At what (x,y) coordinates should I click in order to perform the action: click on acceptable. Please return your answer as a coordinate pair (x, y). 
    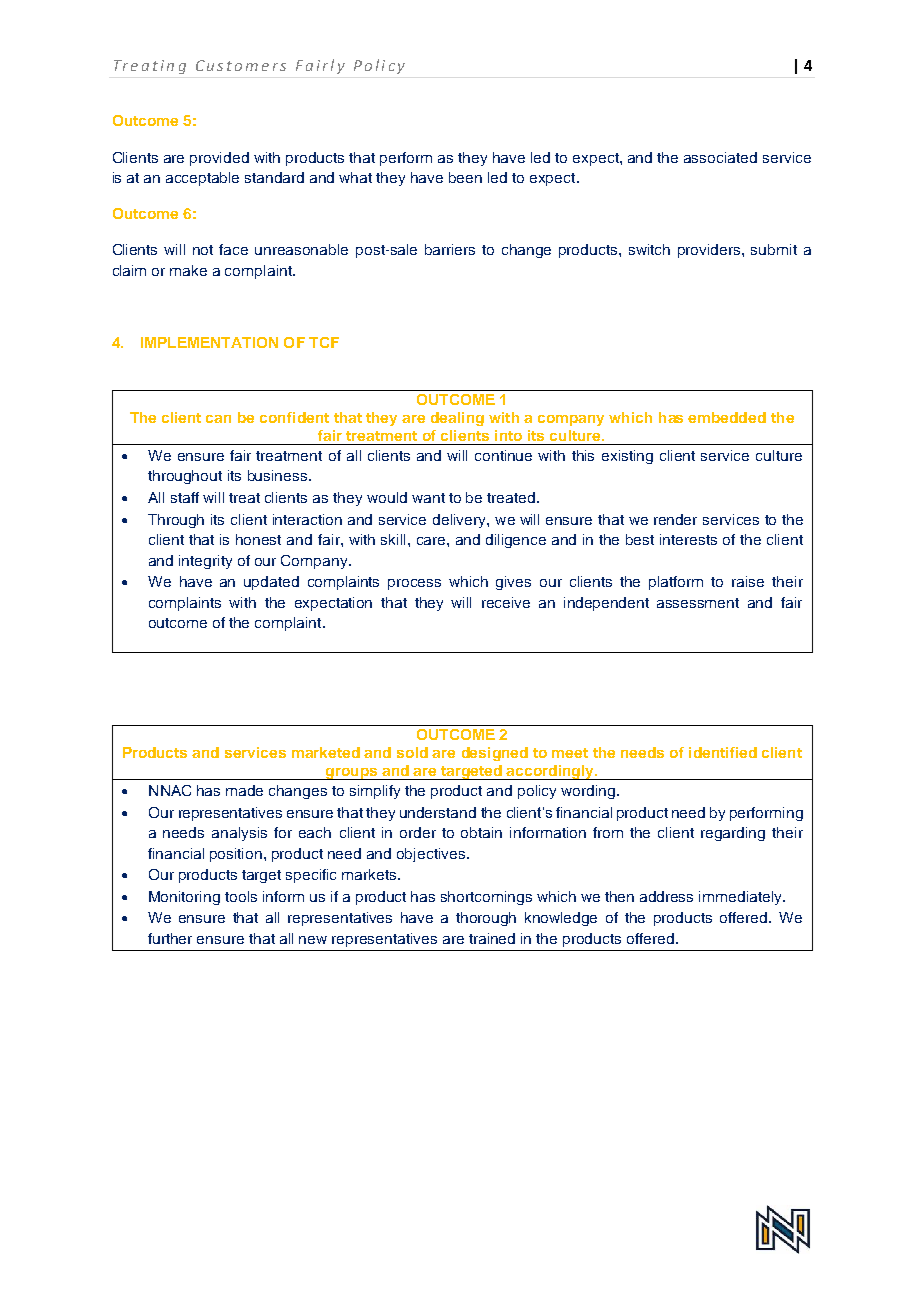
    Looking at the image, I should click on (202, 179).
